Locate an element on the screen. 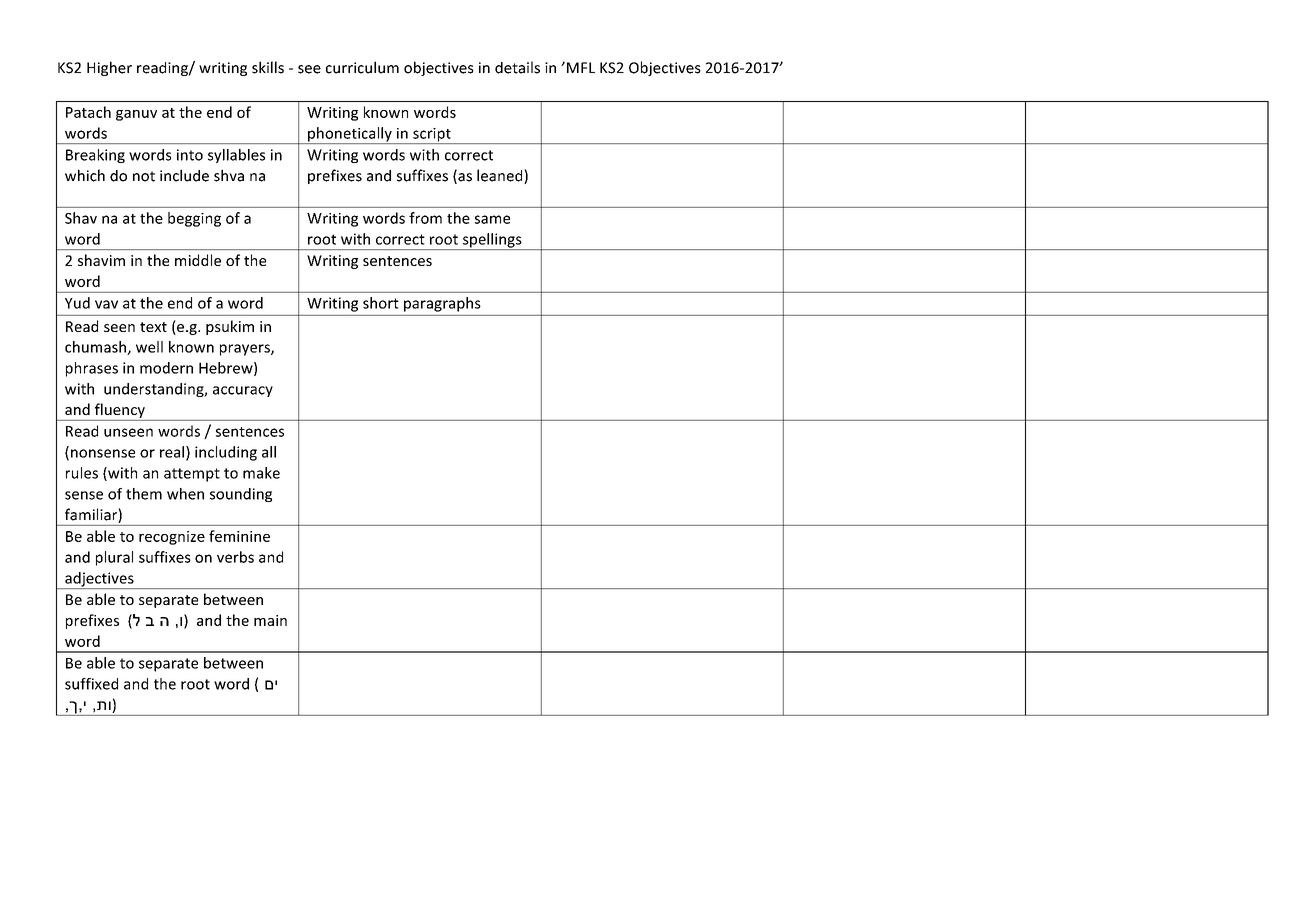  same is located at coordinates (492, 219).
